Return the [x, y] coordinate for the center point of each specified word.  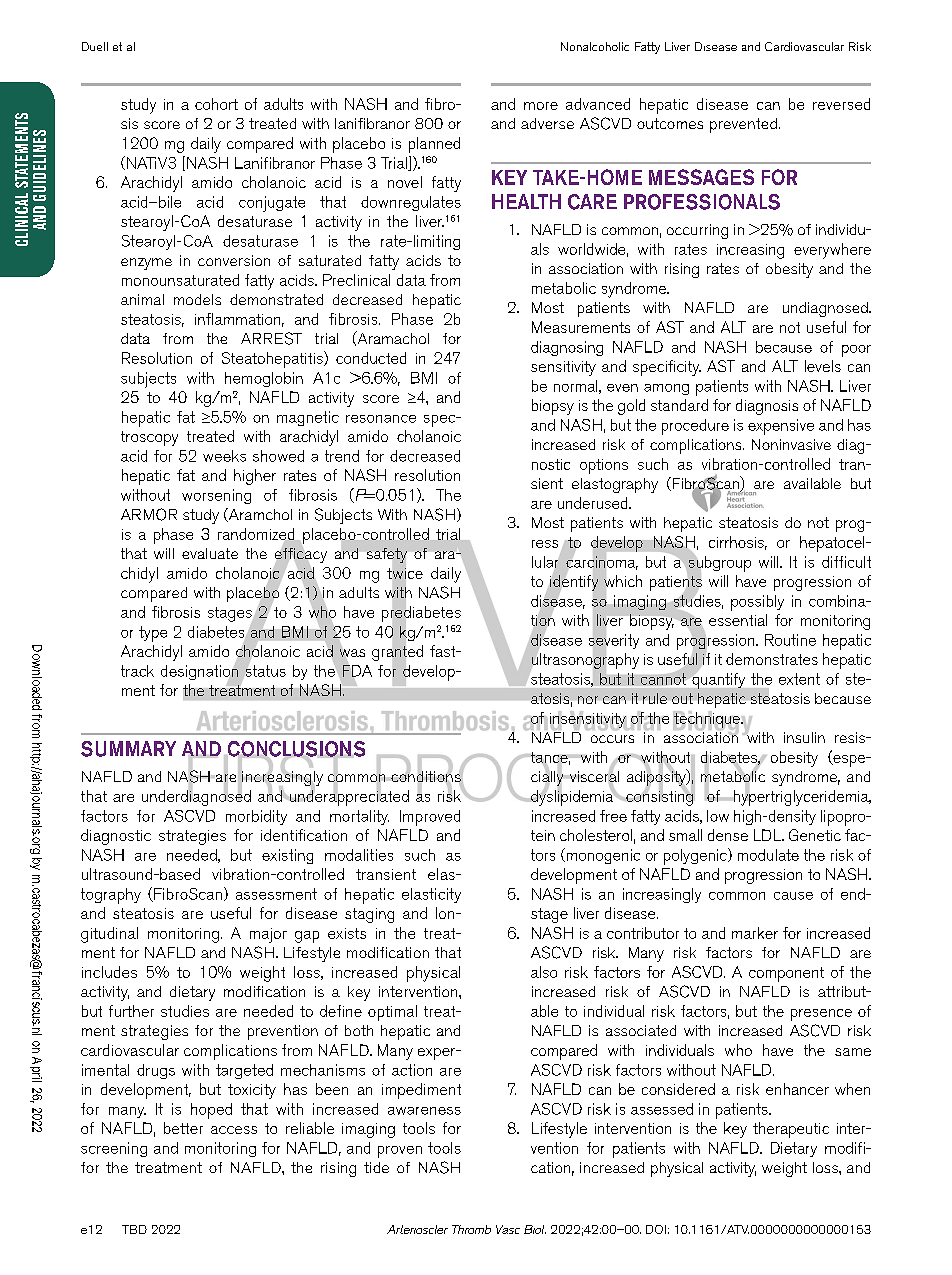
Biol [535, 1229]
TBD [134, 1229]
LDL [769, 835]
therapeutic [791, 1130]
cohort [216, 104]
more [541, 106]
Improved [430, 818]
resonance [381, 419]
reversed [841, 104]
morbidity [256, 817]
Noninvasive [791, 444]
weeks [224, 456]
